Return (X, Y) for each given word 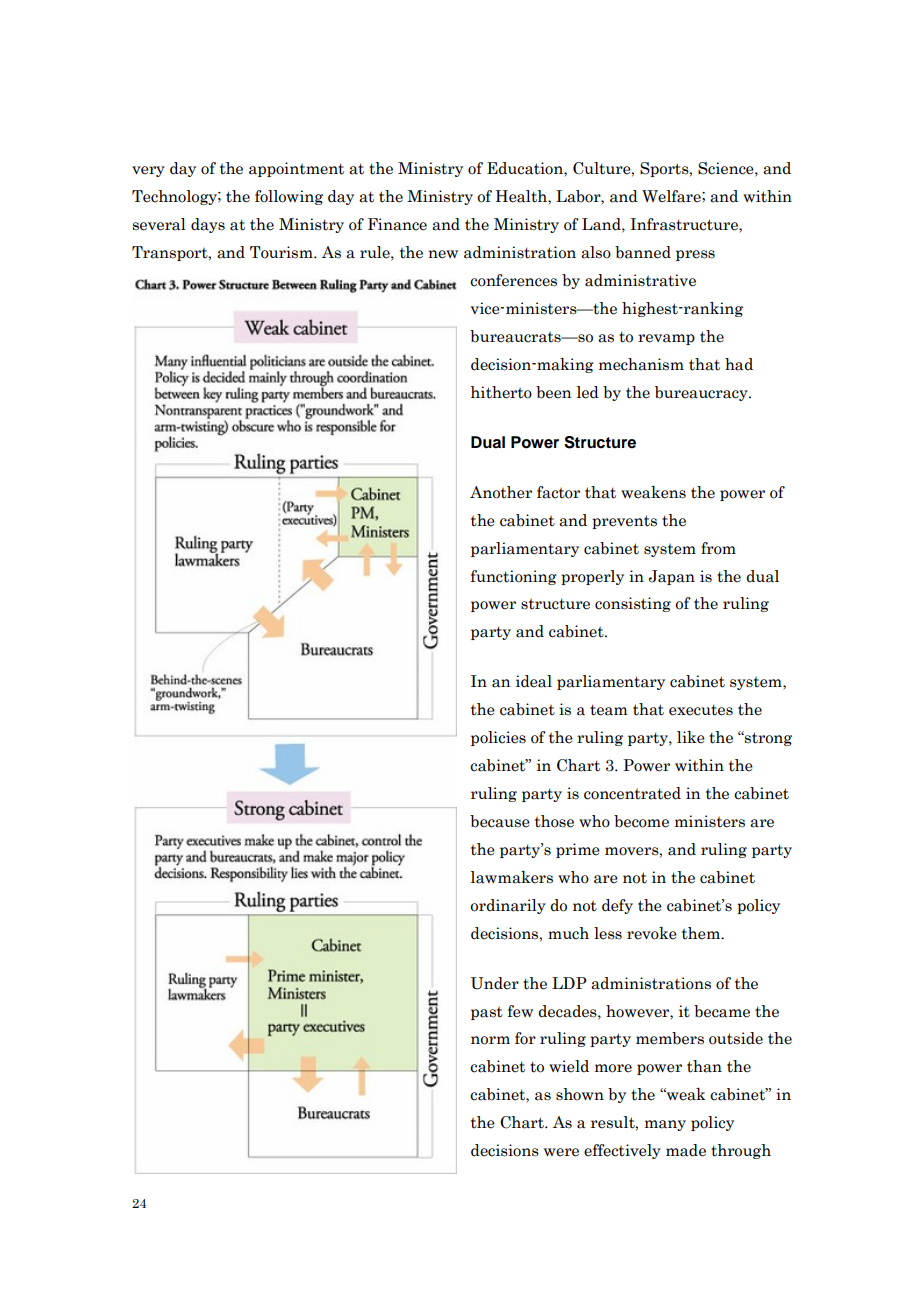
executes (701, 710)
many (665, 1125)
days (208, 225)
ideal (534, 681)
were (561, 1152)
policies (498, 738)
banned (643, 252)
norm (490, 1040)
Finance (397, 224)
